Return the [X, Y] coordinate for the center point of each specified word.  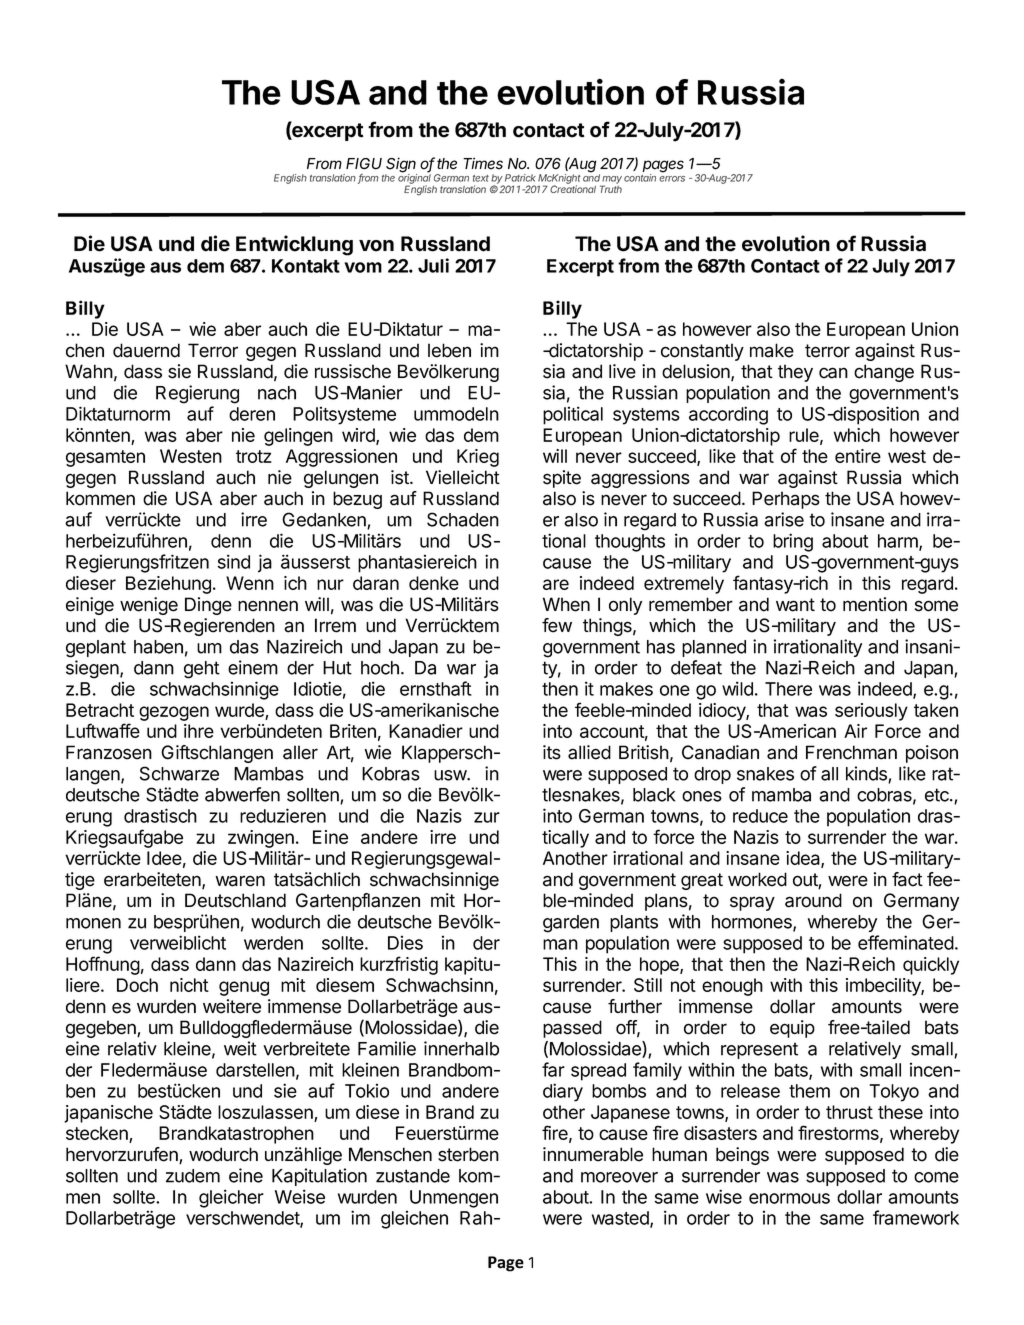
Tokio [367, 1090]
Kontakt [306, 266]
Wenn [250, 583]
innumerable [593, 1154]
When [566, 604]
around [813, 900]
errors [672, 179]
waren [240, 881]
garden [571, 924]
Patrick [520, 178]
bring [793, 542]
